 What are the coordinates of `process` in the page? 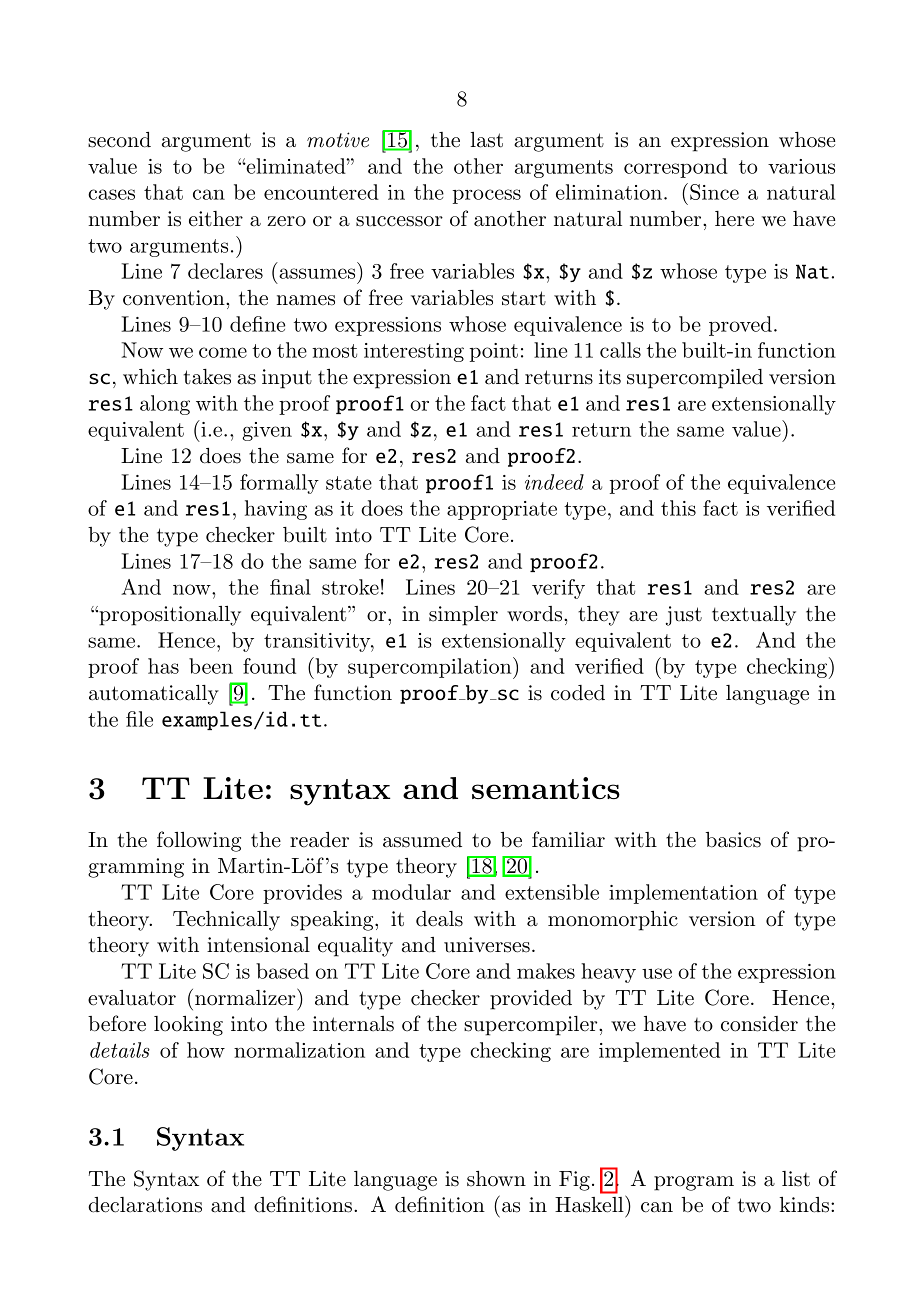 It's located at (487, 196).
